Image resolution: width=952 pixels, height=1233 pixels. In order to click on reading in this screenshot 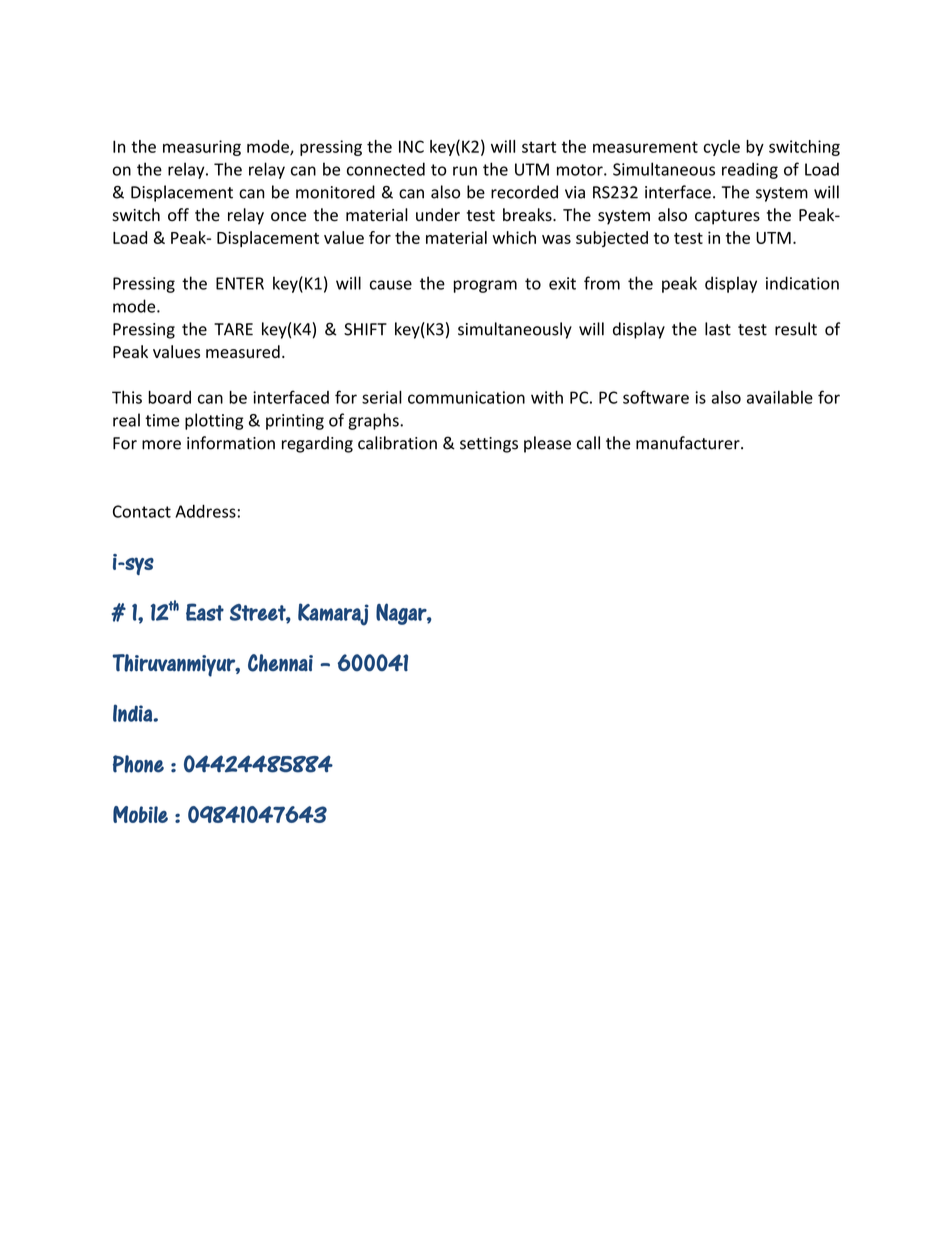, I will do `click(750, 170)`.
